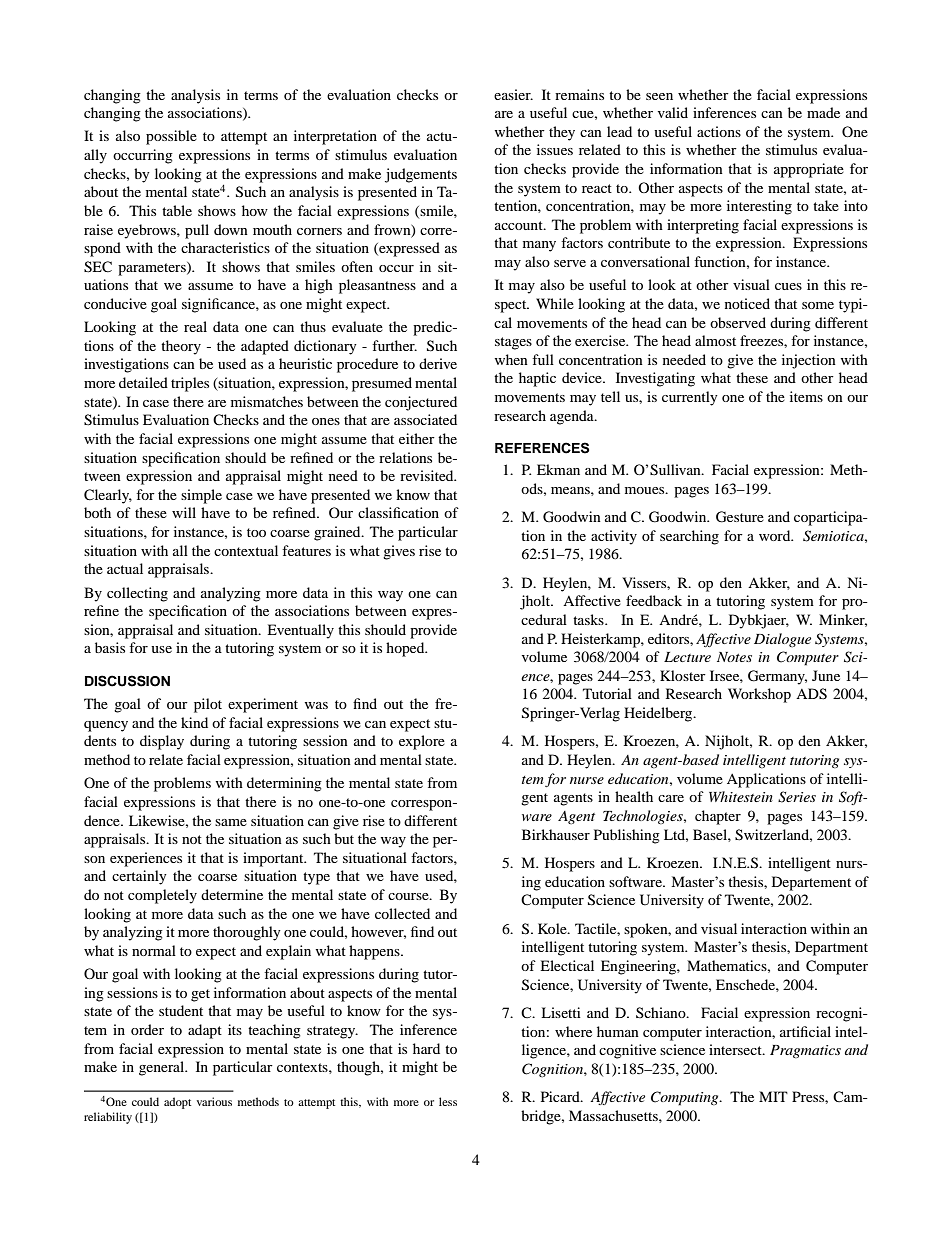 This document has width=952, height=1233. Describe the element at coordinates (511, 359) in the document. I see `when` at that location.
